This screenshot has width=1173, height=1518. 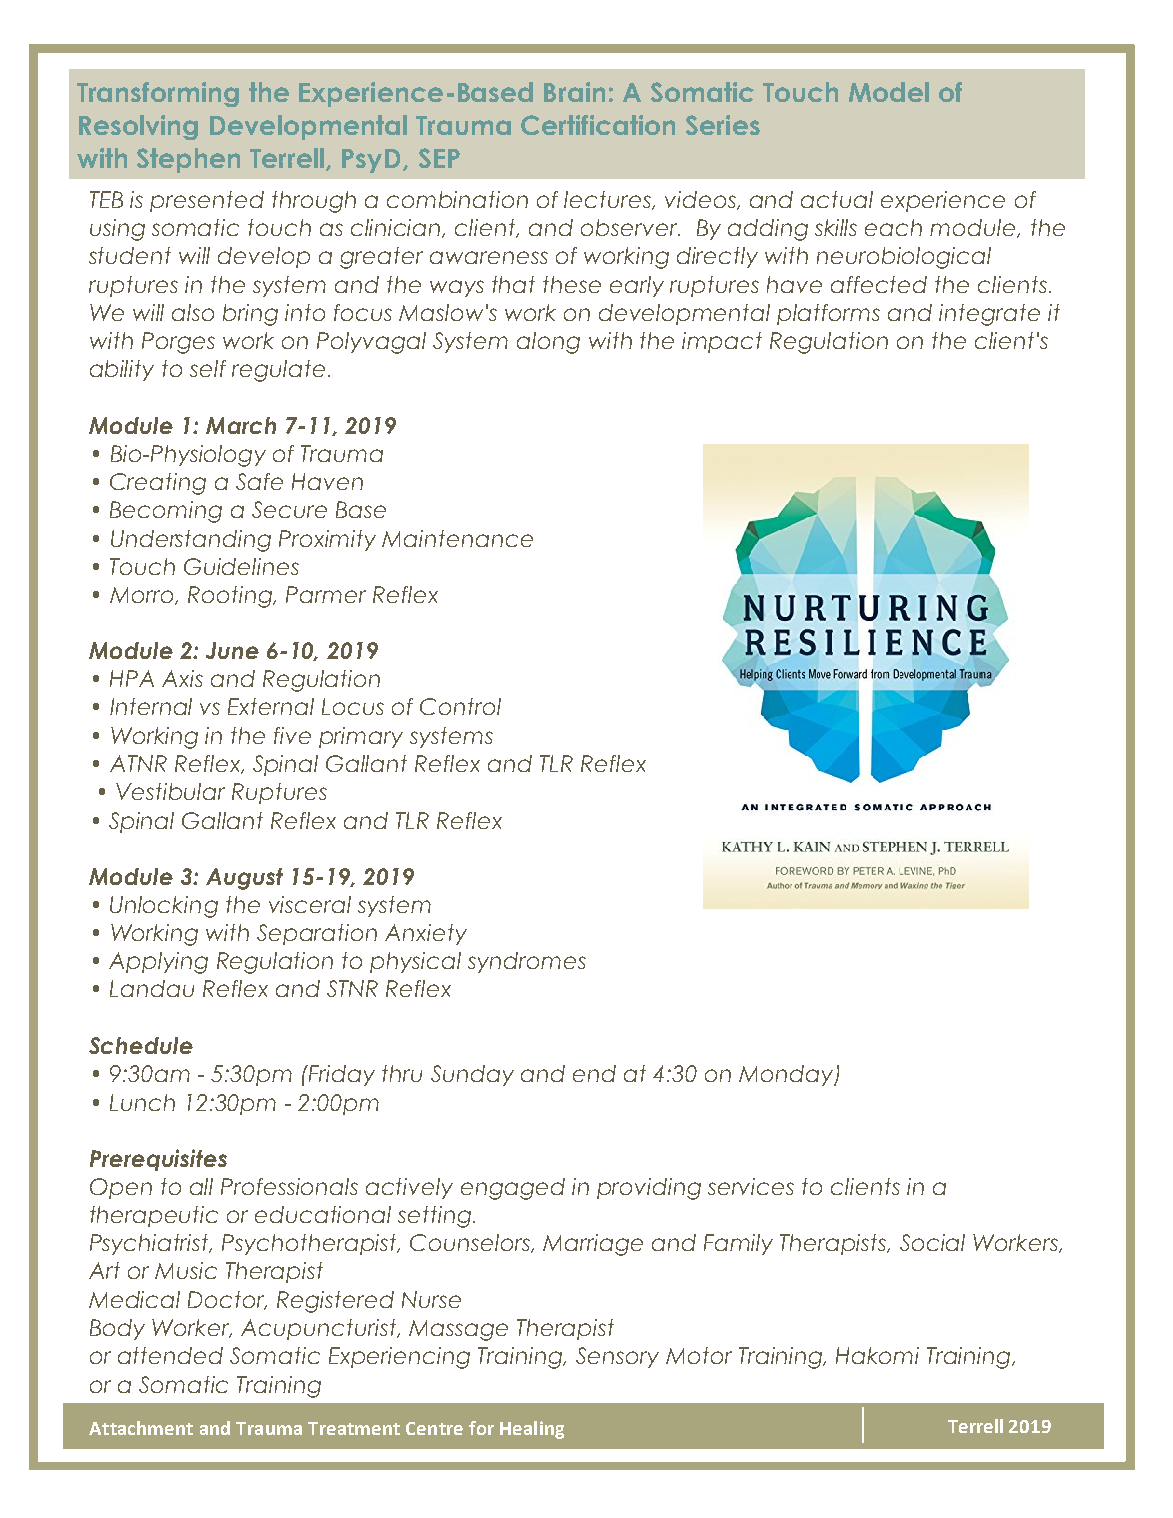 I want to click on Stephen, so click(x=188, y=160).
